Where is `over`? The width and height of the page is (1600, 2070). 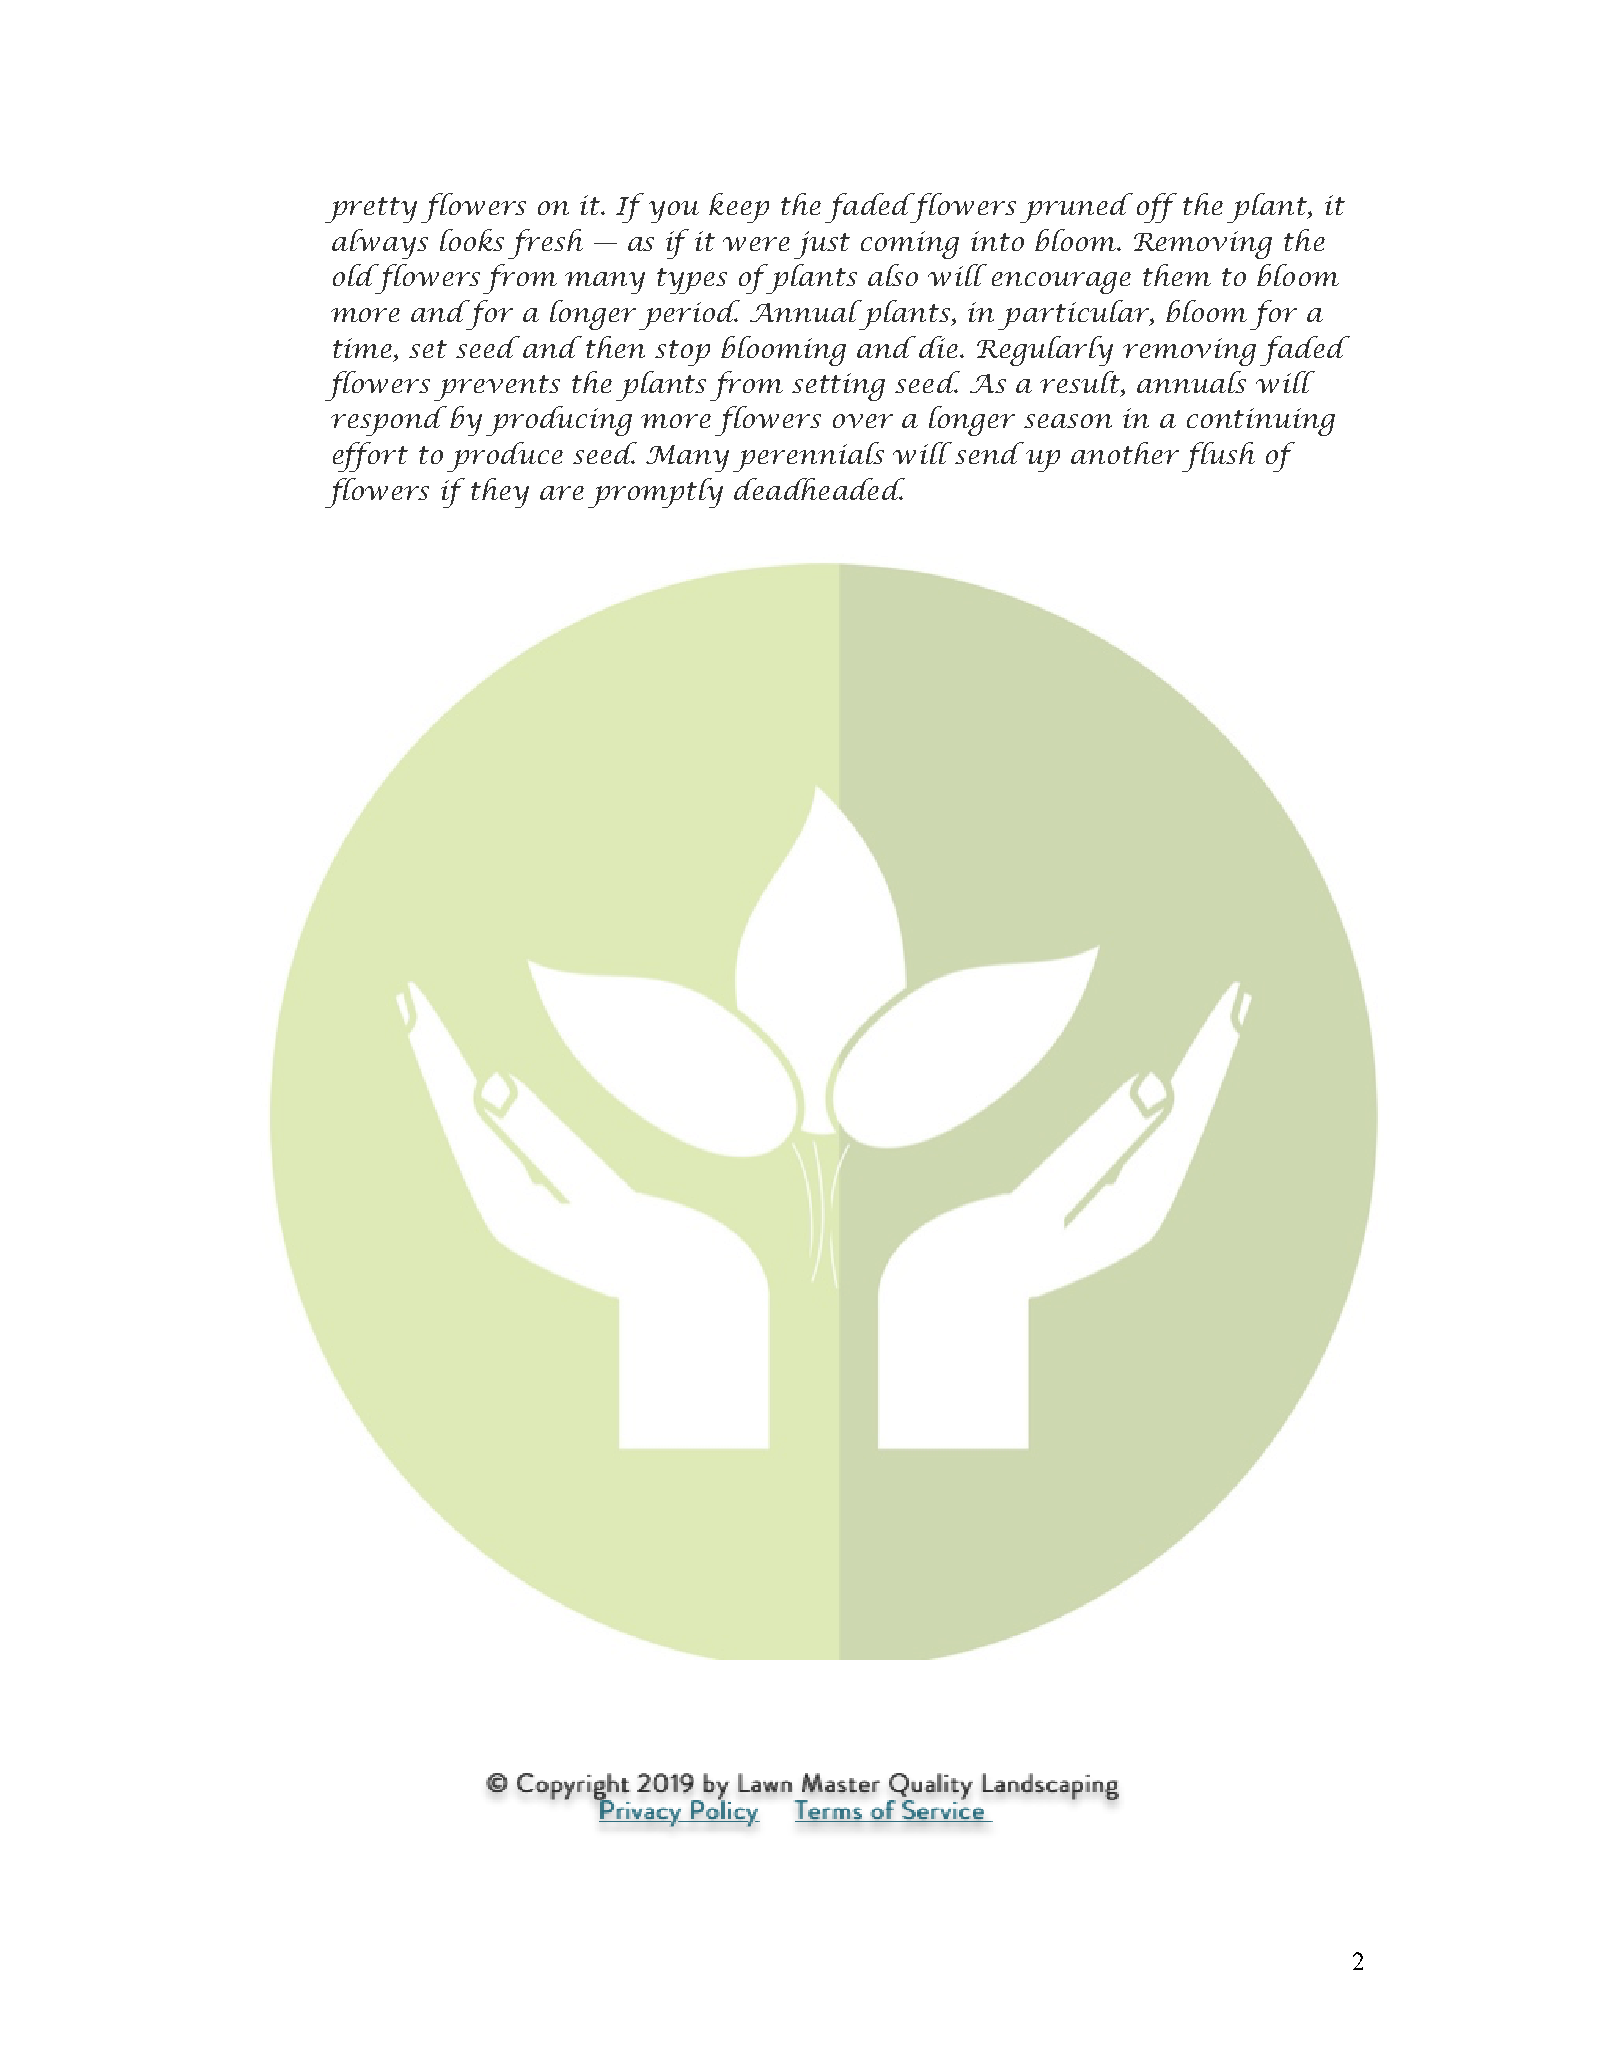
over is located at coordinates (863, 421).
